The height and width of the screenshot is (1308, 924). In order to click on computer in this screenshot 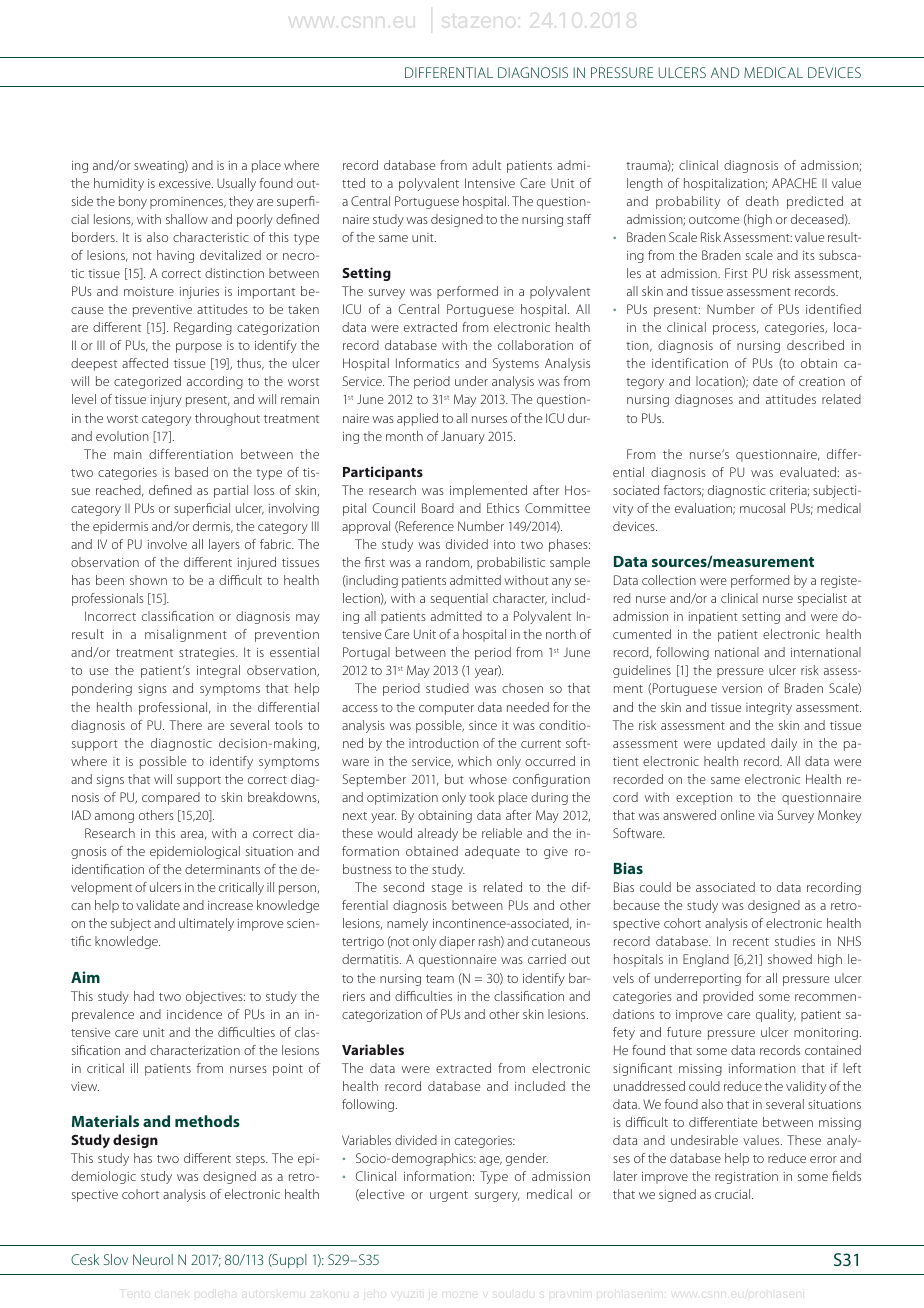, I will do `click(446, 709)`.
